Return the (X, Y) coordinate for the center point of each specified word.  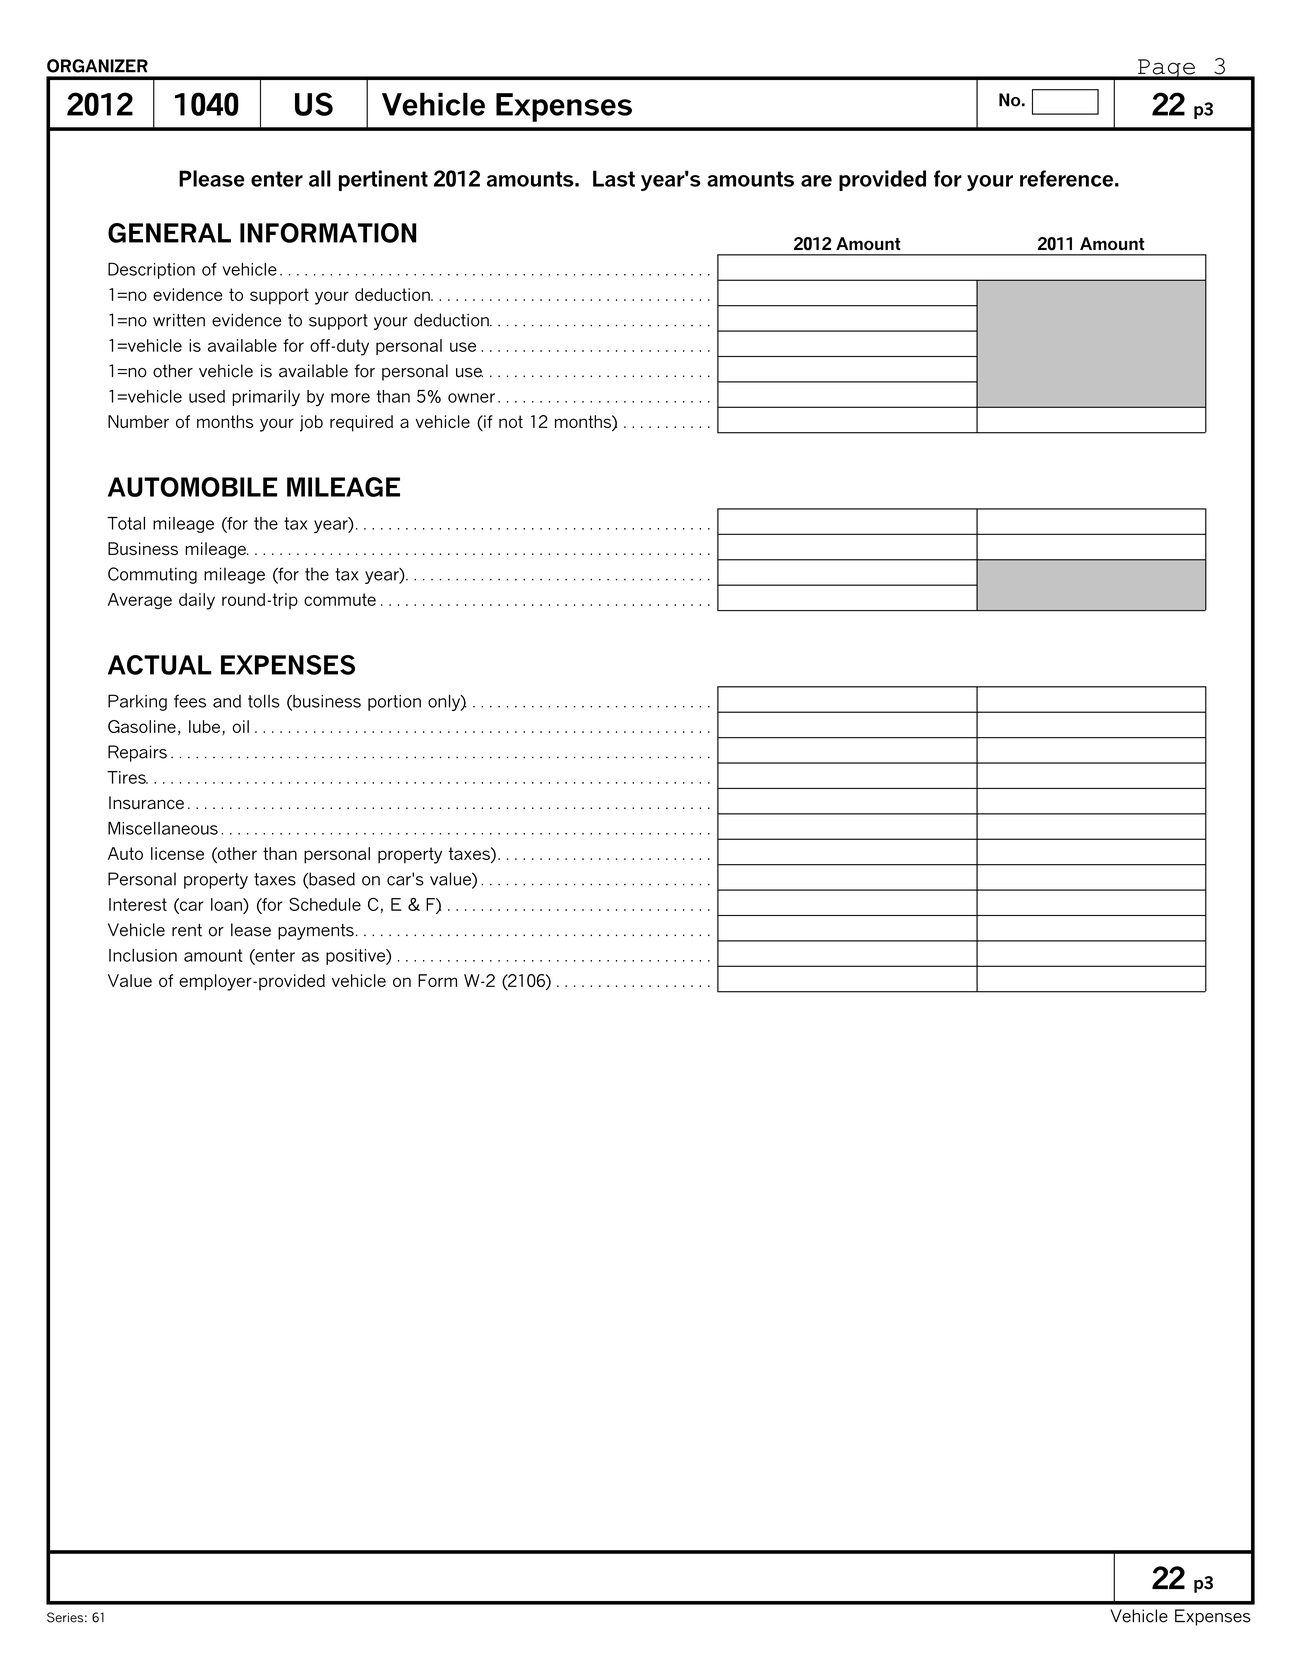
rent (187, 930)
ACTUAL (160, 665)
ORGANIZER (97, 66)
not (511, 421)
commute (340, 599)
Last (614, 178)
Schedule (325, 904)
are (816, 181)
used (207, 396)
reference (1066, 178)
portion (394, 703)
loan (227, 904)
